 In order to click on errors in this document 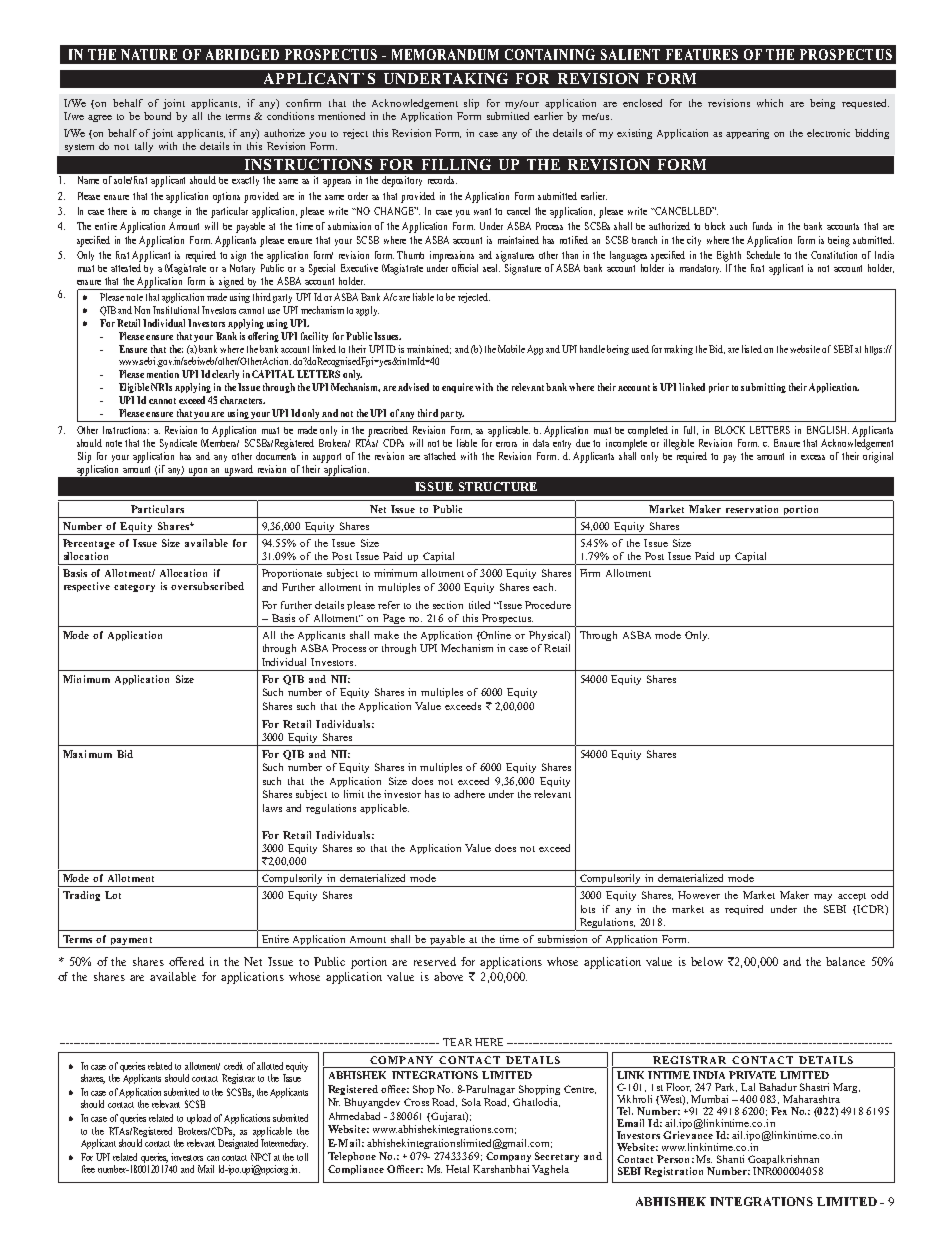, I will do `click(506, 444)`.
